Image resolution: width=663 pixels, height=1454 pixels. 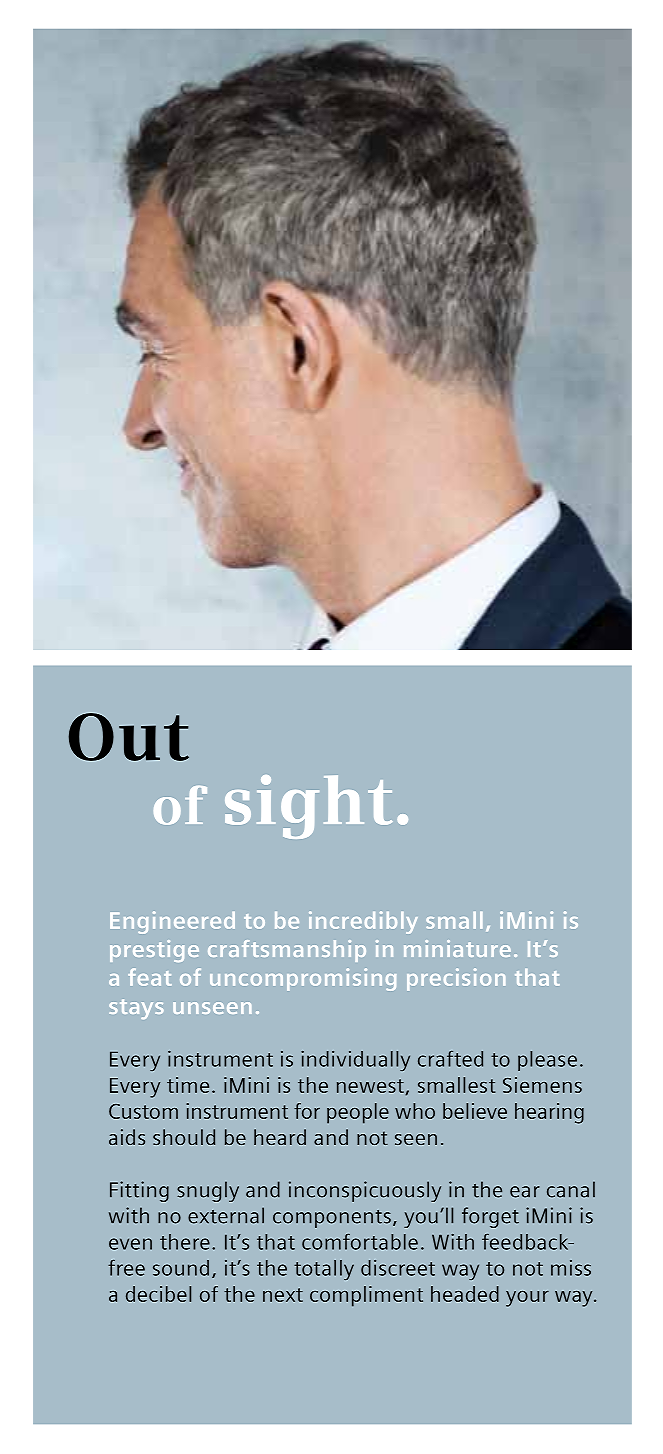 I want to click on incredibly, so click(x=363, y=922).
